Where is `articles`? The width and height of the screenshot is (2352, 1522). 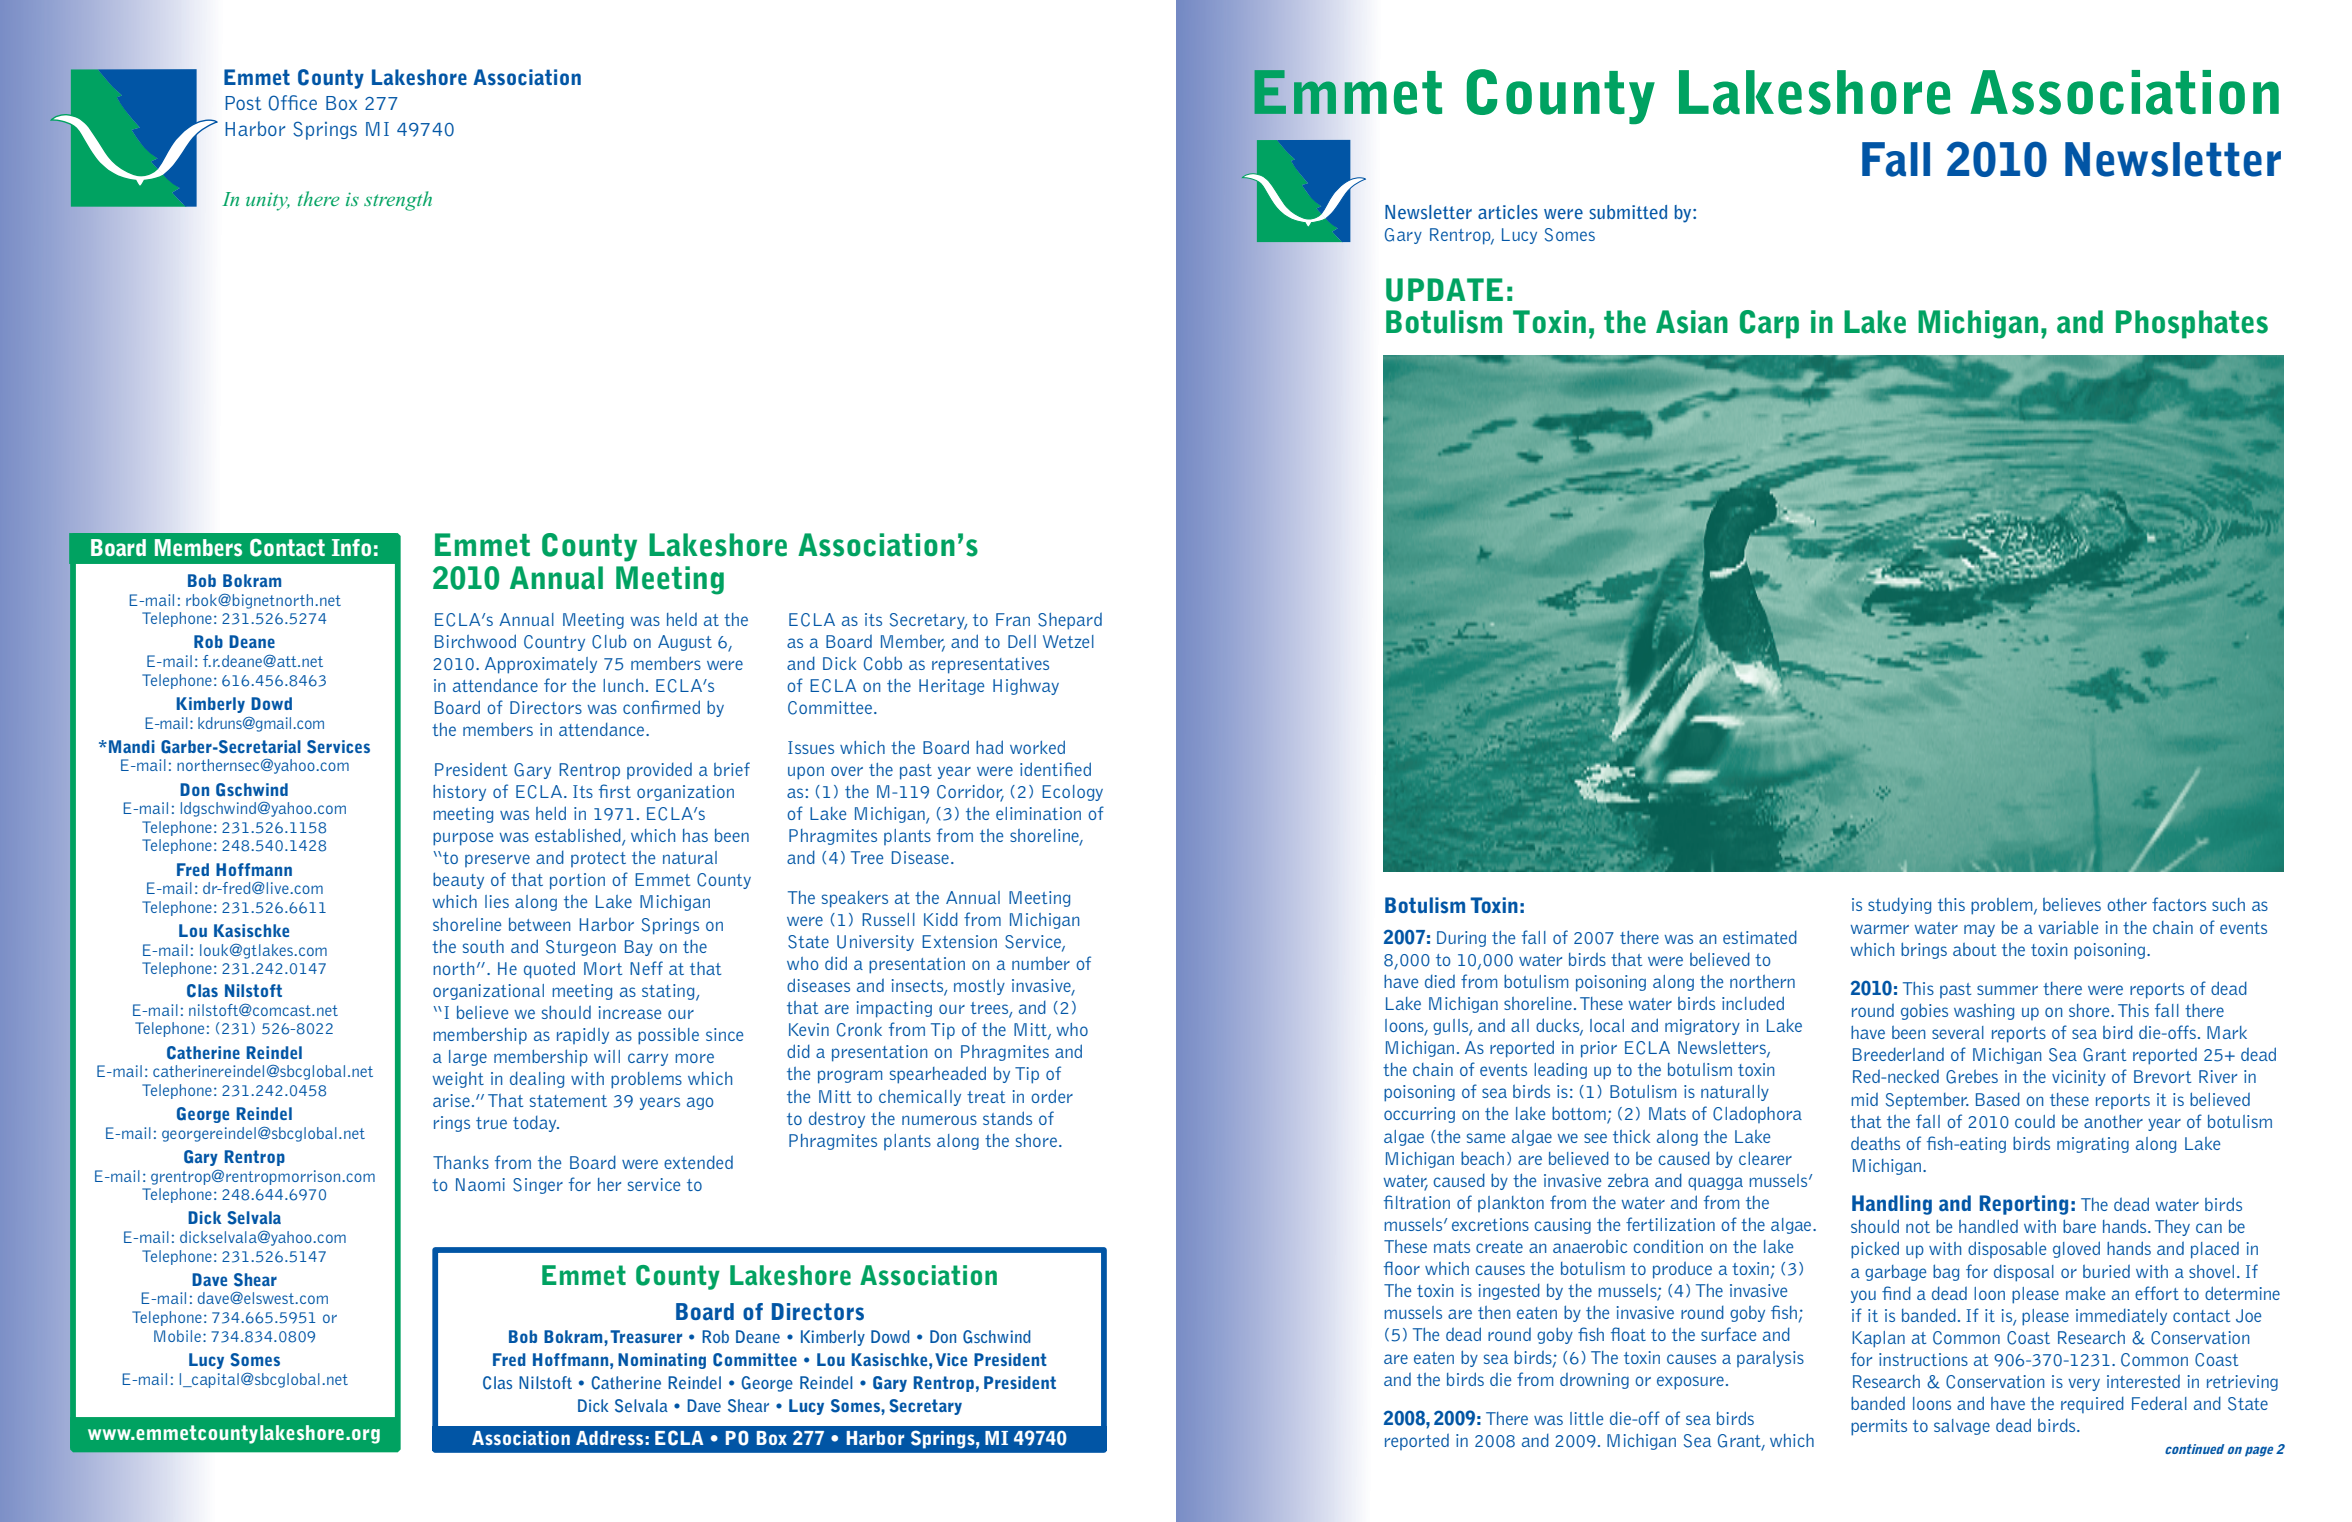
articles is located at coordinates (1508, 212).
